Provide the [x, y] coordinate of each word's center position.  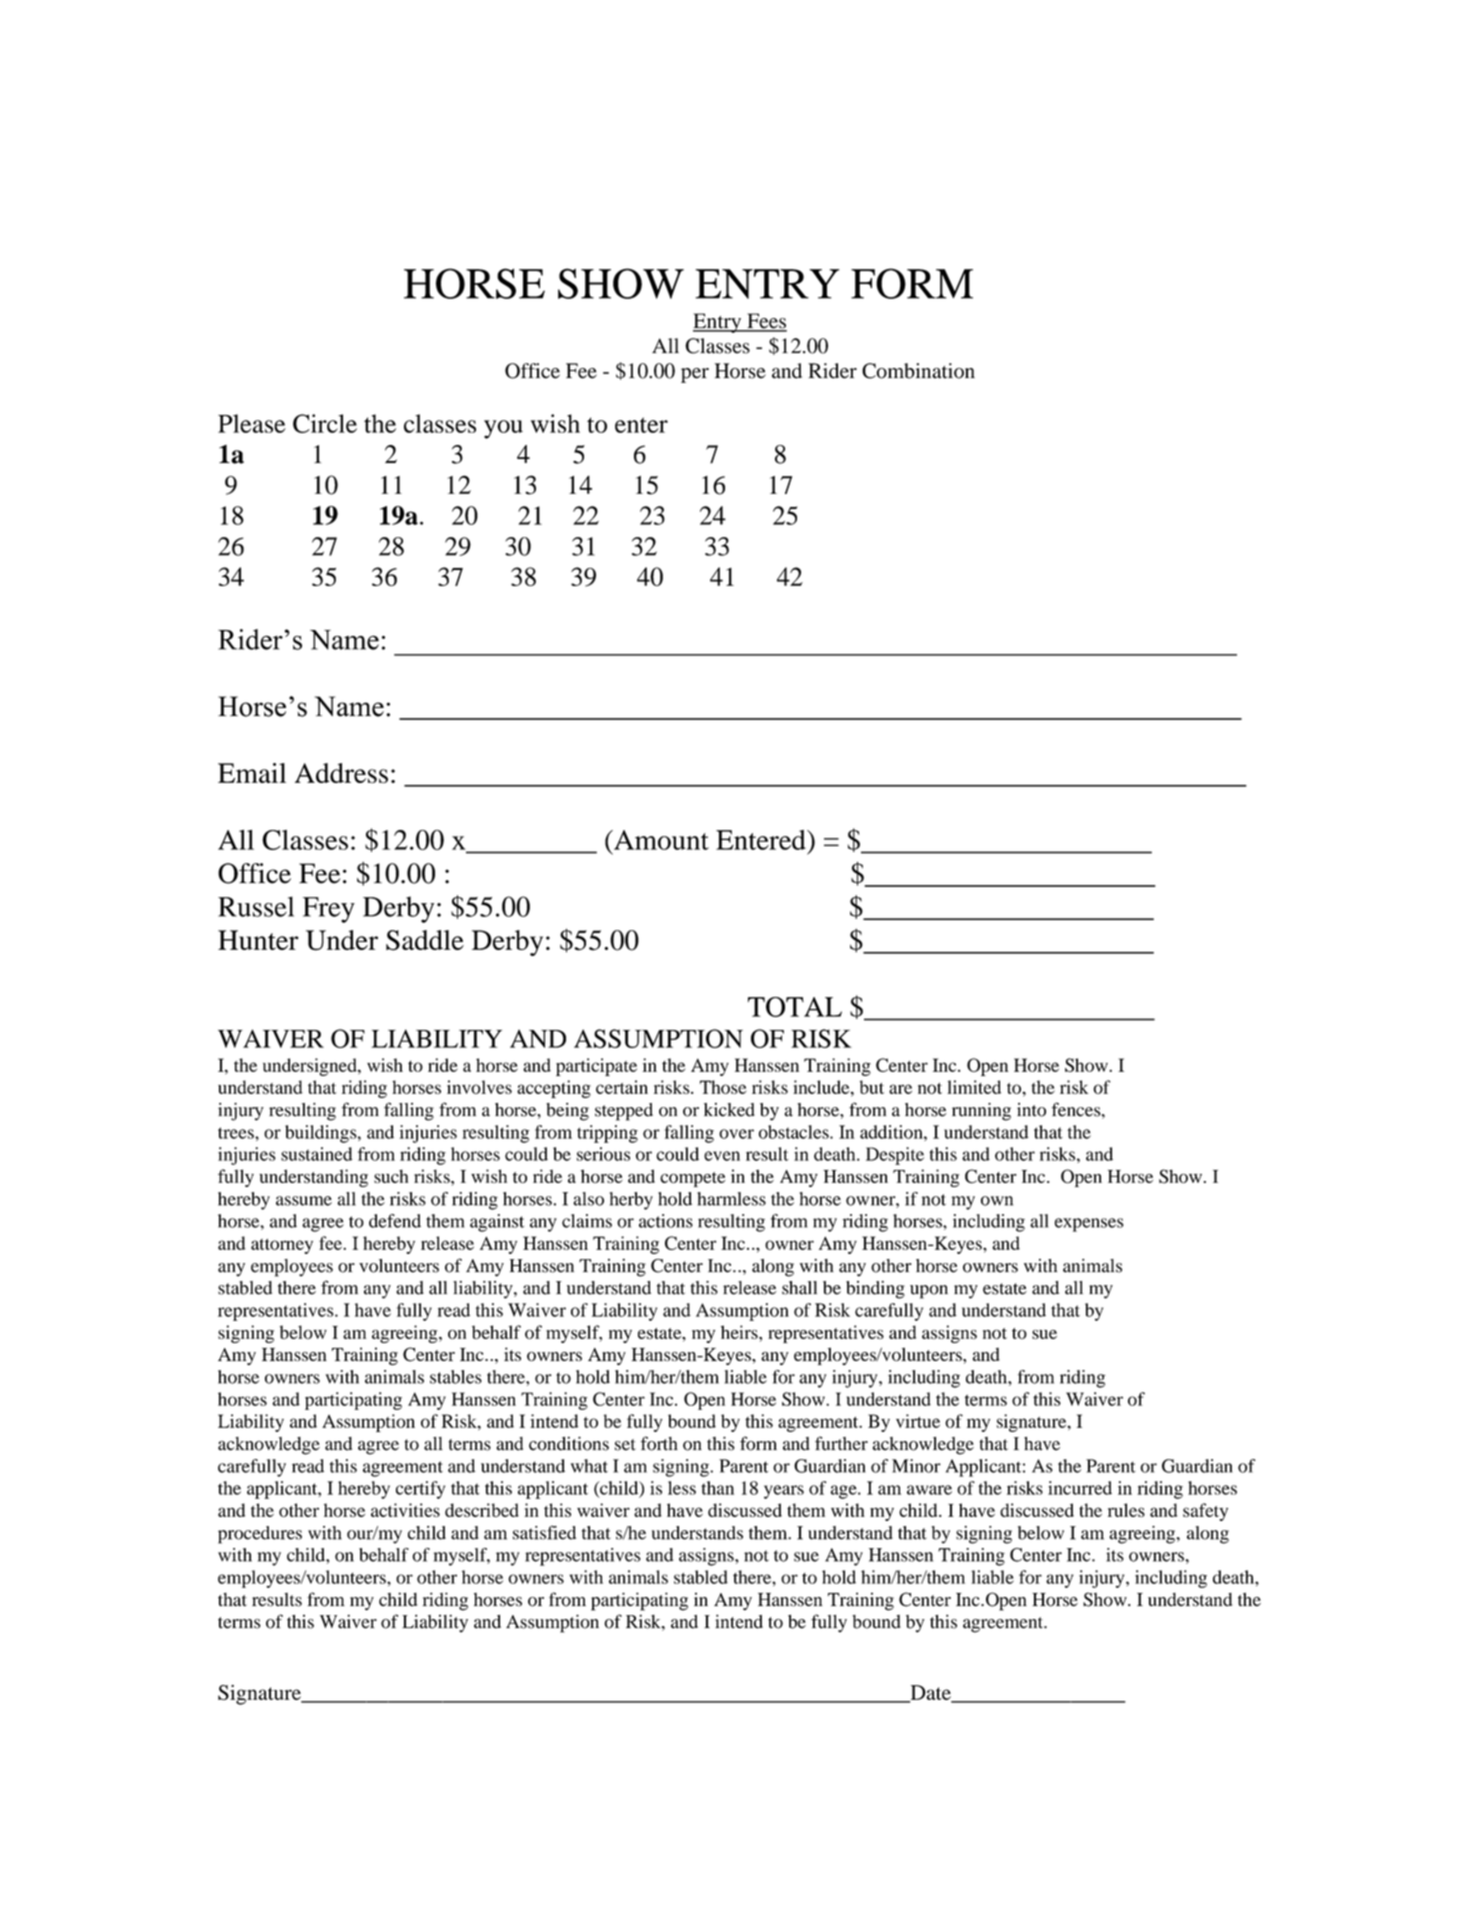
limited [974, 1087]
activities [405, 1510]
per [695, 375]
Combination [918, 371]
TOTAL [795, 1007]
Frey [329, 910]
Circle [325, 423]
